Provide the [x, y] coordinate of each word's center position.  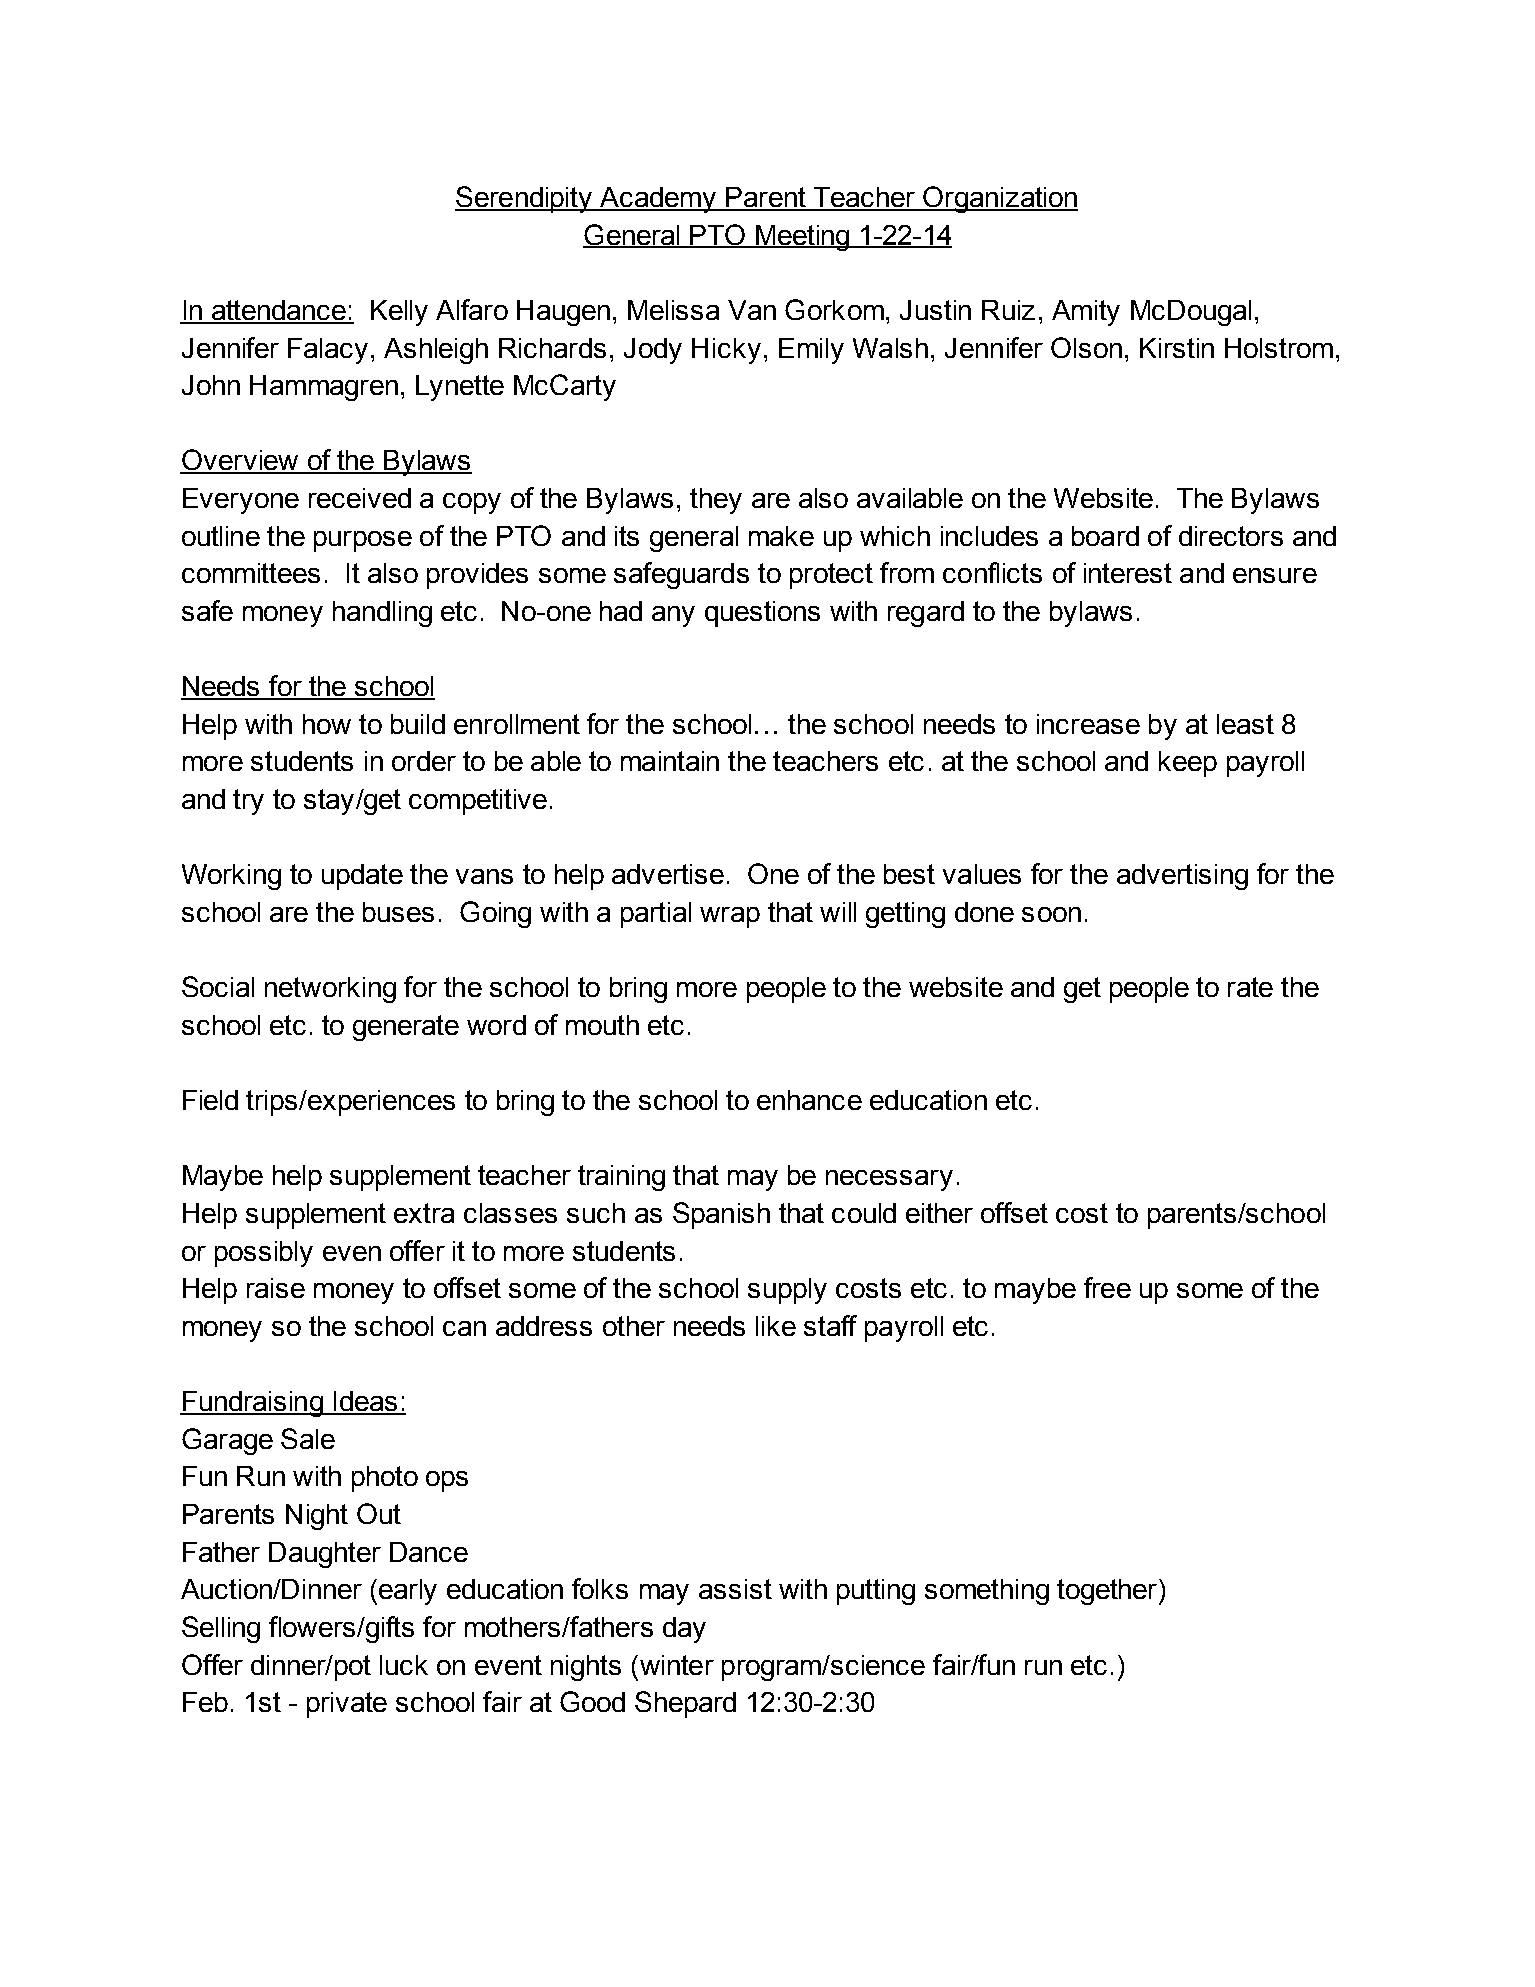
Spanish [721, 1215]
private [347, 1705]
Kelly [399, 313]
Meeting [802, 238]
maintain [670, 761]
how [327, 724]
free [1107, 1287]
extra [424, 1213]
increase [1088, 724]
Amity [1086, 313]
